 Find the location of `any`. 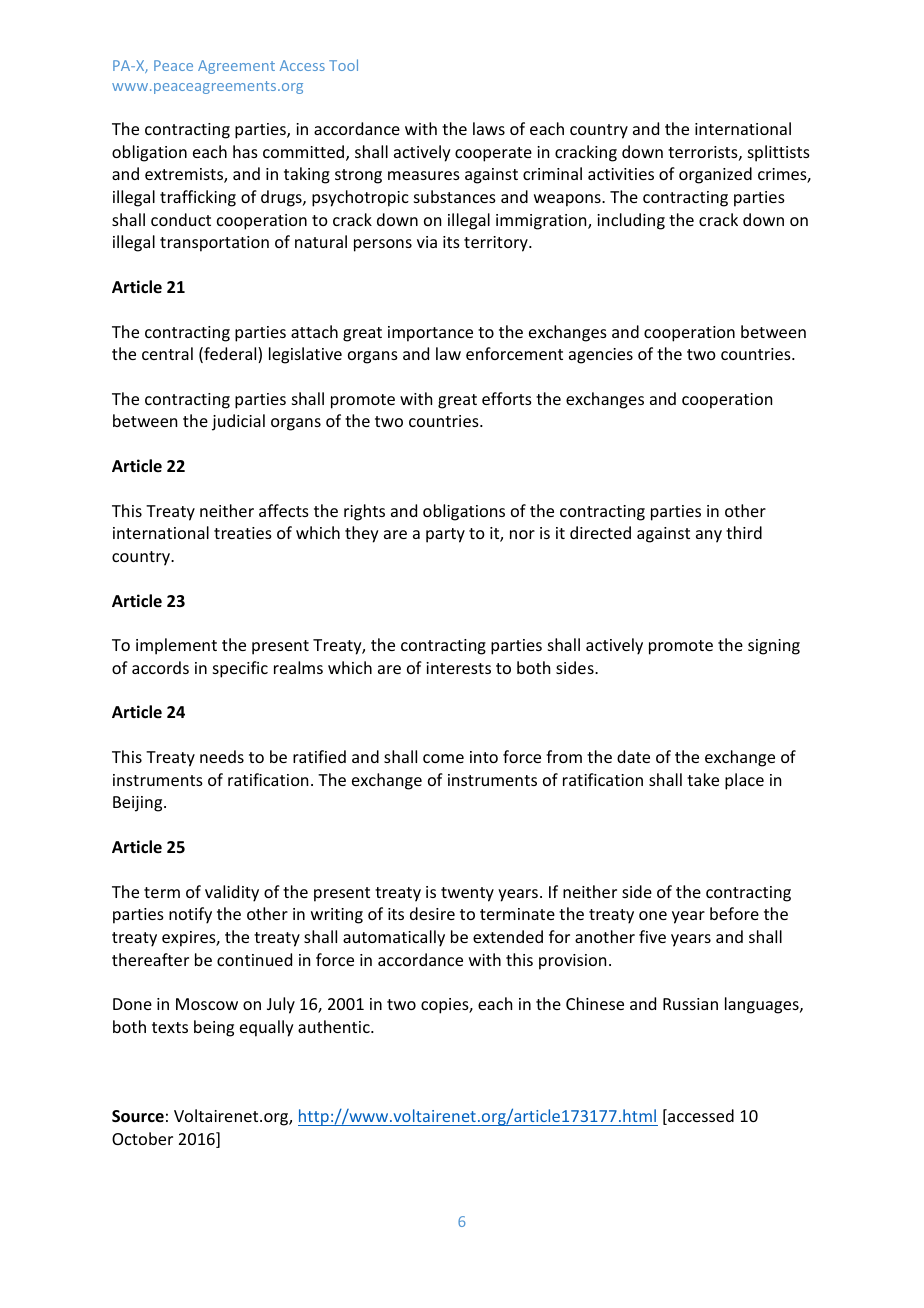

any is located at coordinates (709, 536).
